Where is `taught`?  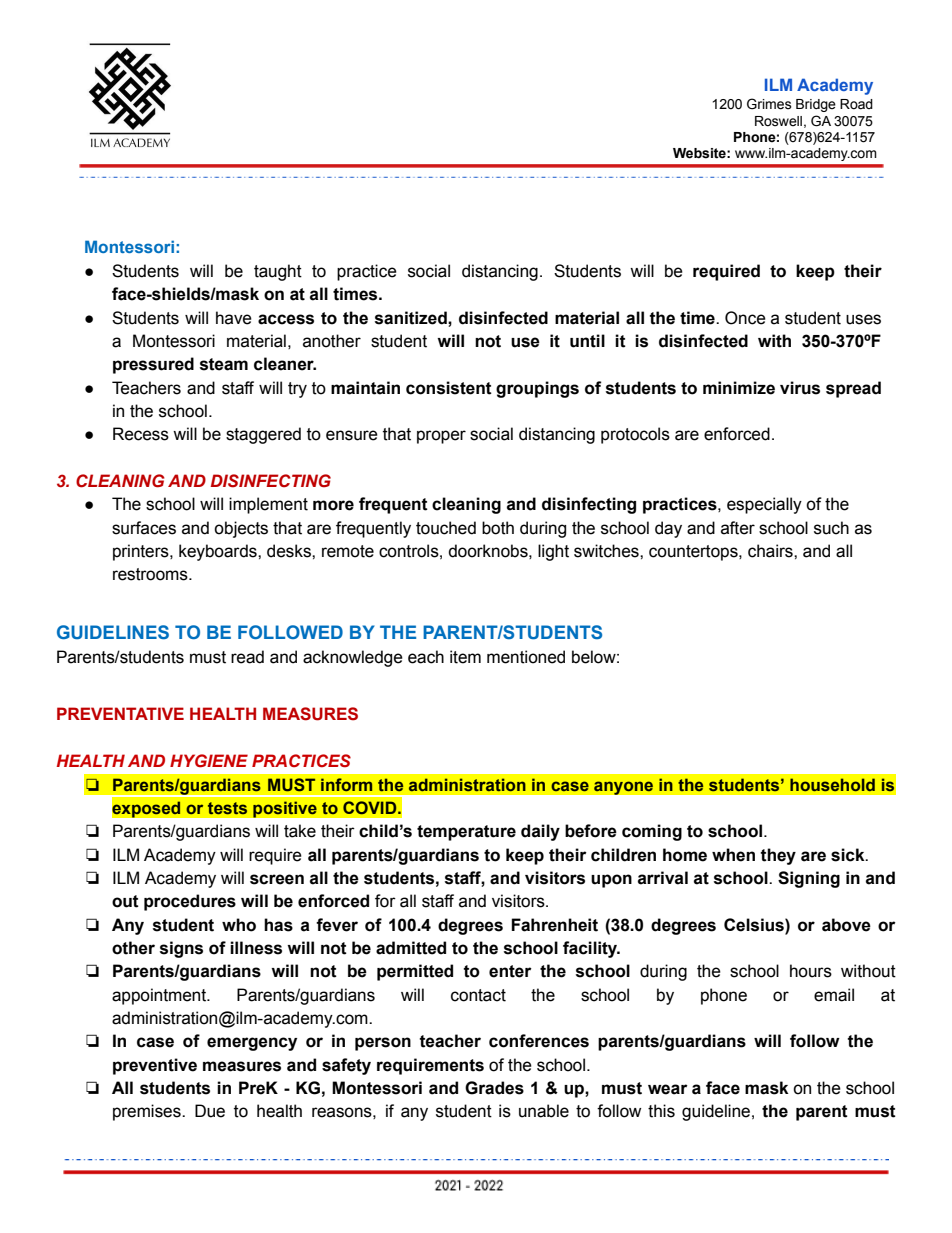
taught is located at coordinates (278, 272).
